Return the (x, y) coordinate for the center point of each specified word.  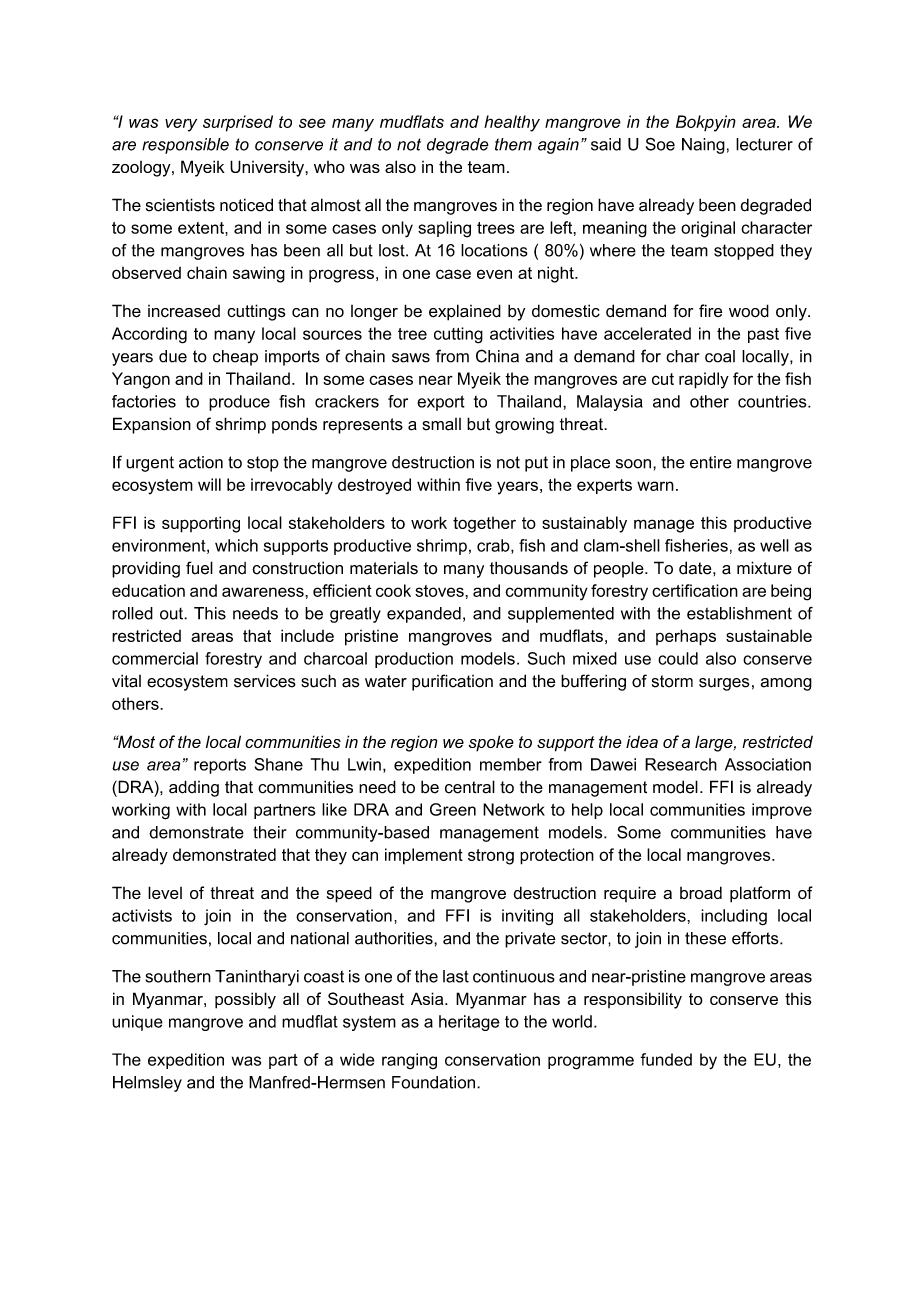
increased (184, 311)
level (165, 892)
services (265, 681)
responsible (185, 146)
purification (452, 682)
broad (701, 893)
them (513, 144)
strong (491, 857)
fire (710, 310)
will (209, 484)
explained (465, 312)
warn (655, 486)
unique (137, 1023)
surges (724, 684)
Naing (703, 146)
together (484, 525)
